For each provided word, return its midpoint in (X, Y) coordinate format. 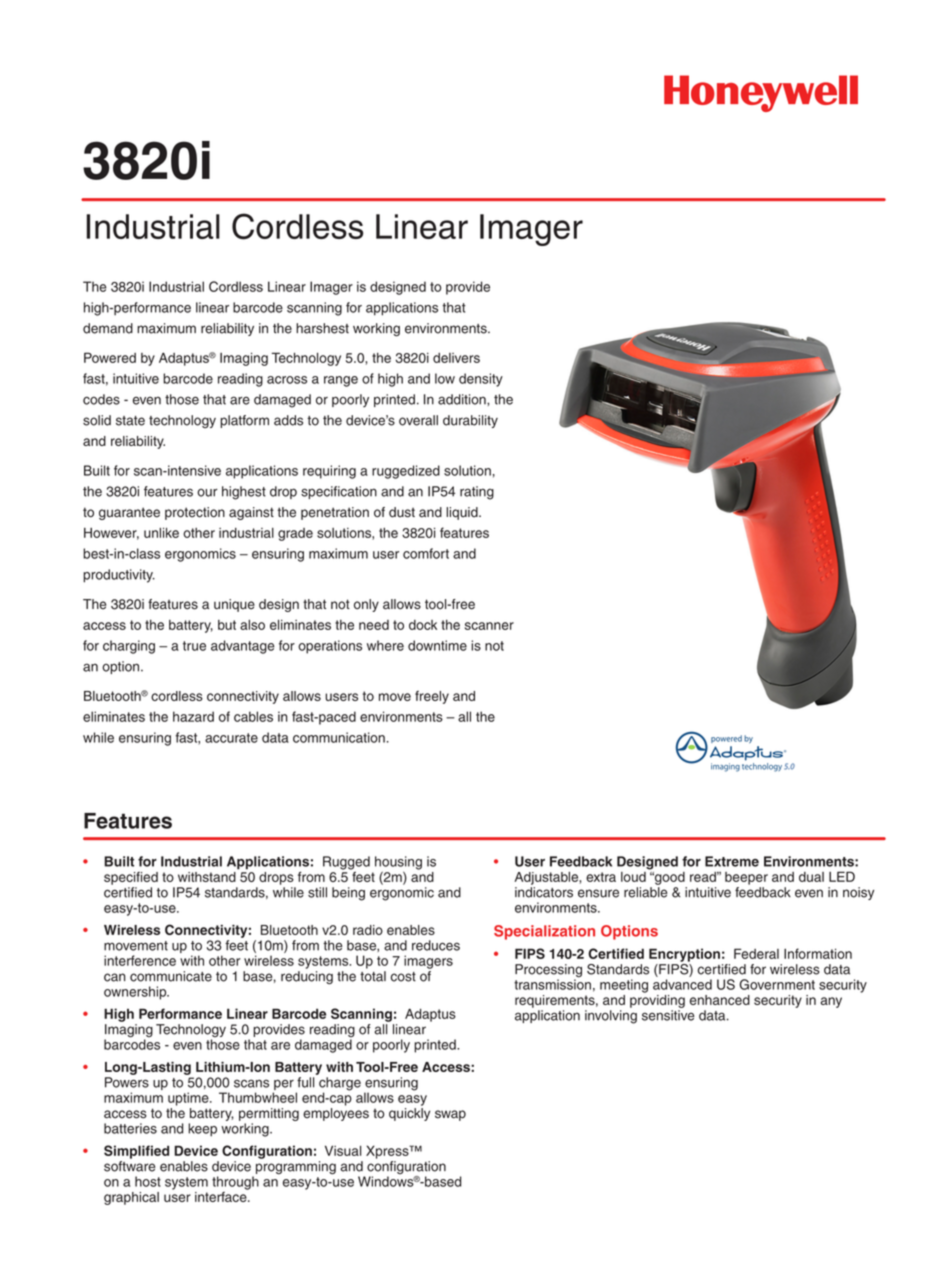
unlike (161, 532)
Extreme (732, 861)
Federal (756, 953)
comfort (426, 553)
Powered (110, 357)
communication (339, 737)
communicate (171, 976)
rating (477, 493)
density (481, 380)
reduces (436, 945)
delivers (456, 358)
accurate (231, 738)
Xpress (388, 1152)
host (148, 1181)
